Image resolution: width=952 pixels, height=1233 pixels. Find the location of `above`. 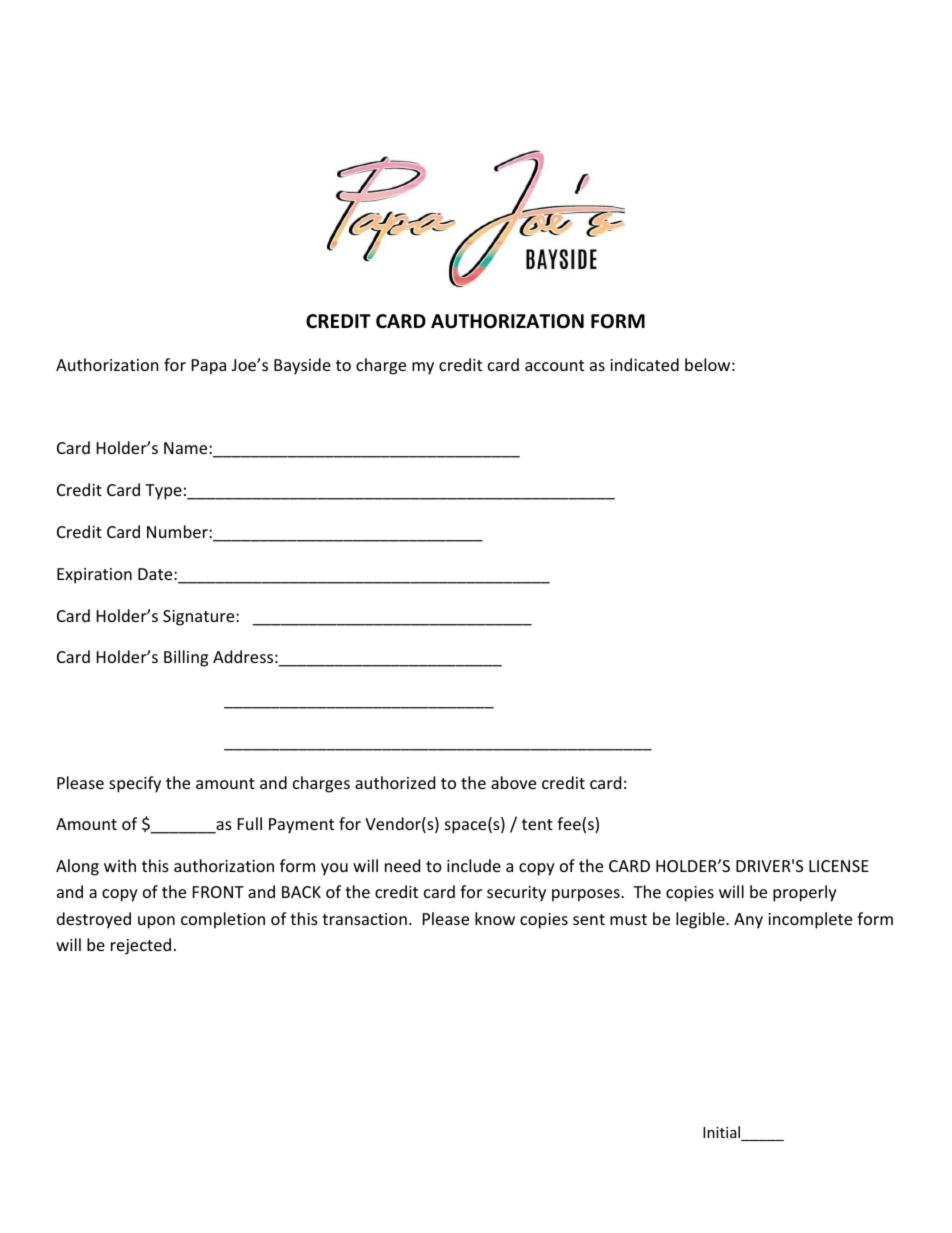

above is located at coordinates (513, 782).
